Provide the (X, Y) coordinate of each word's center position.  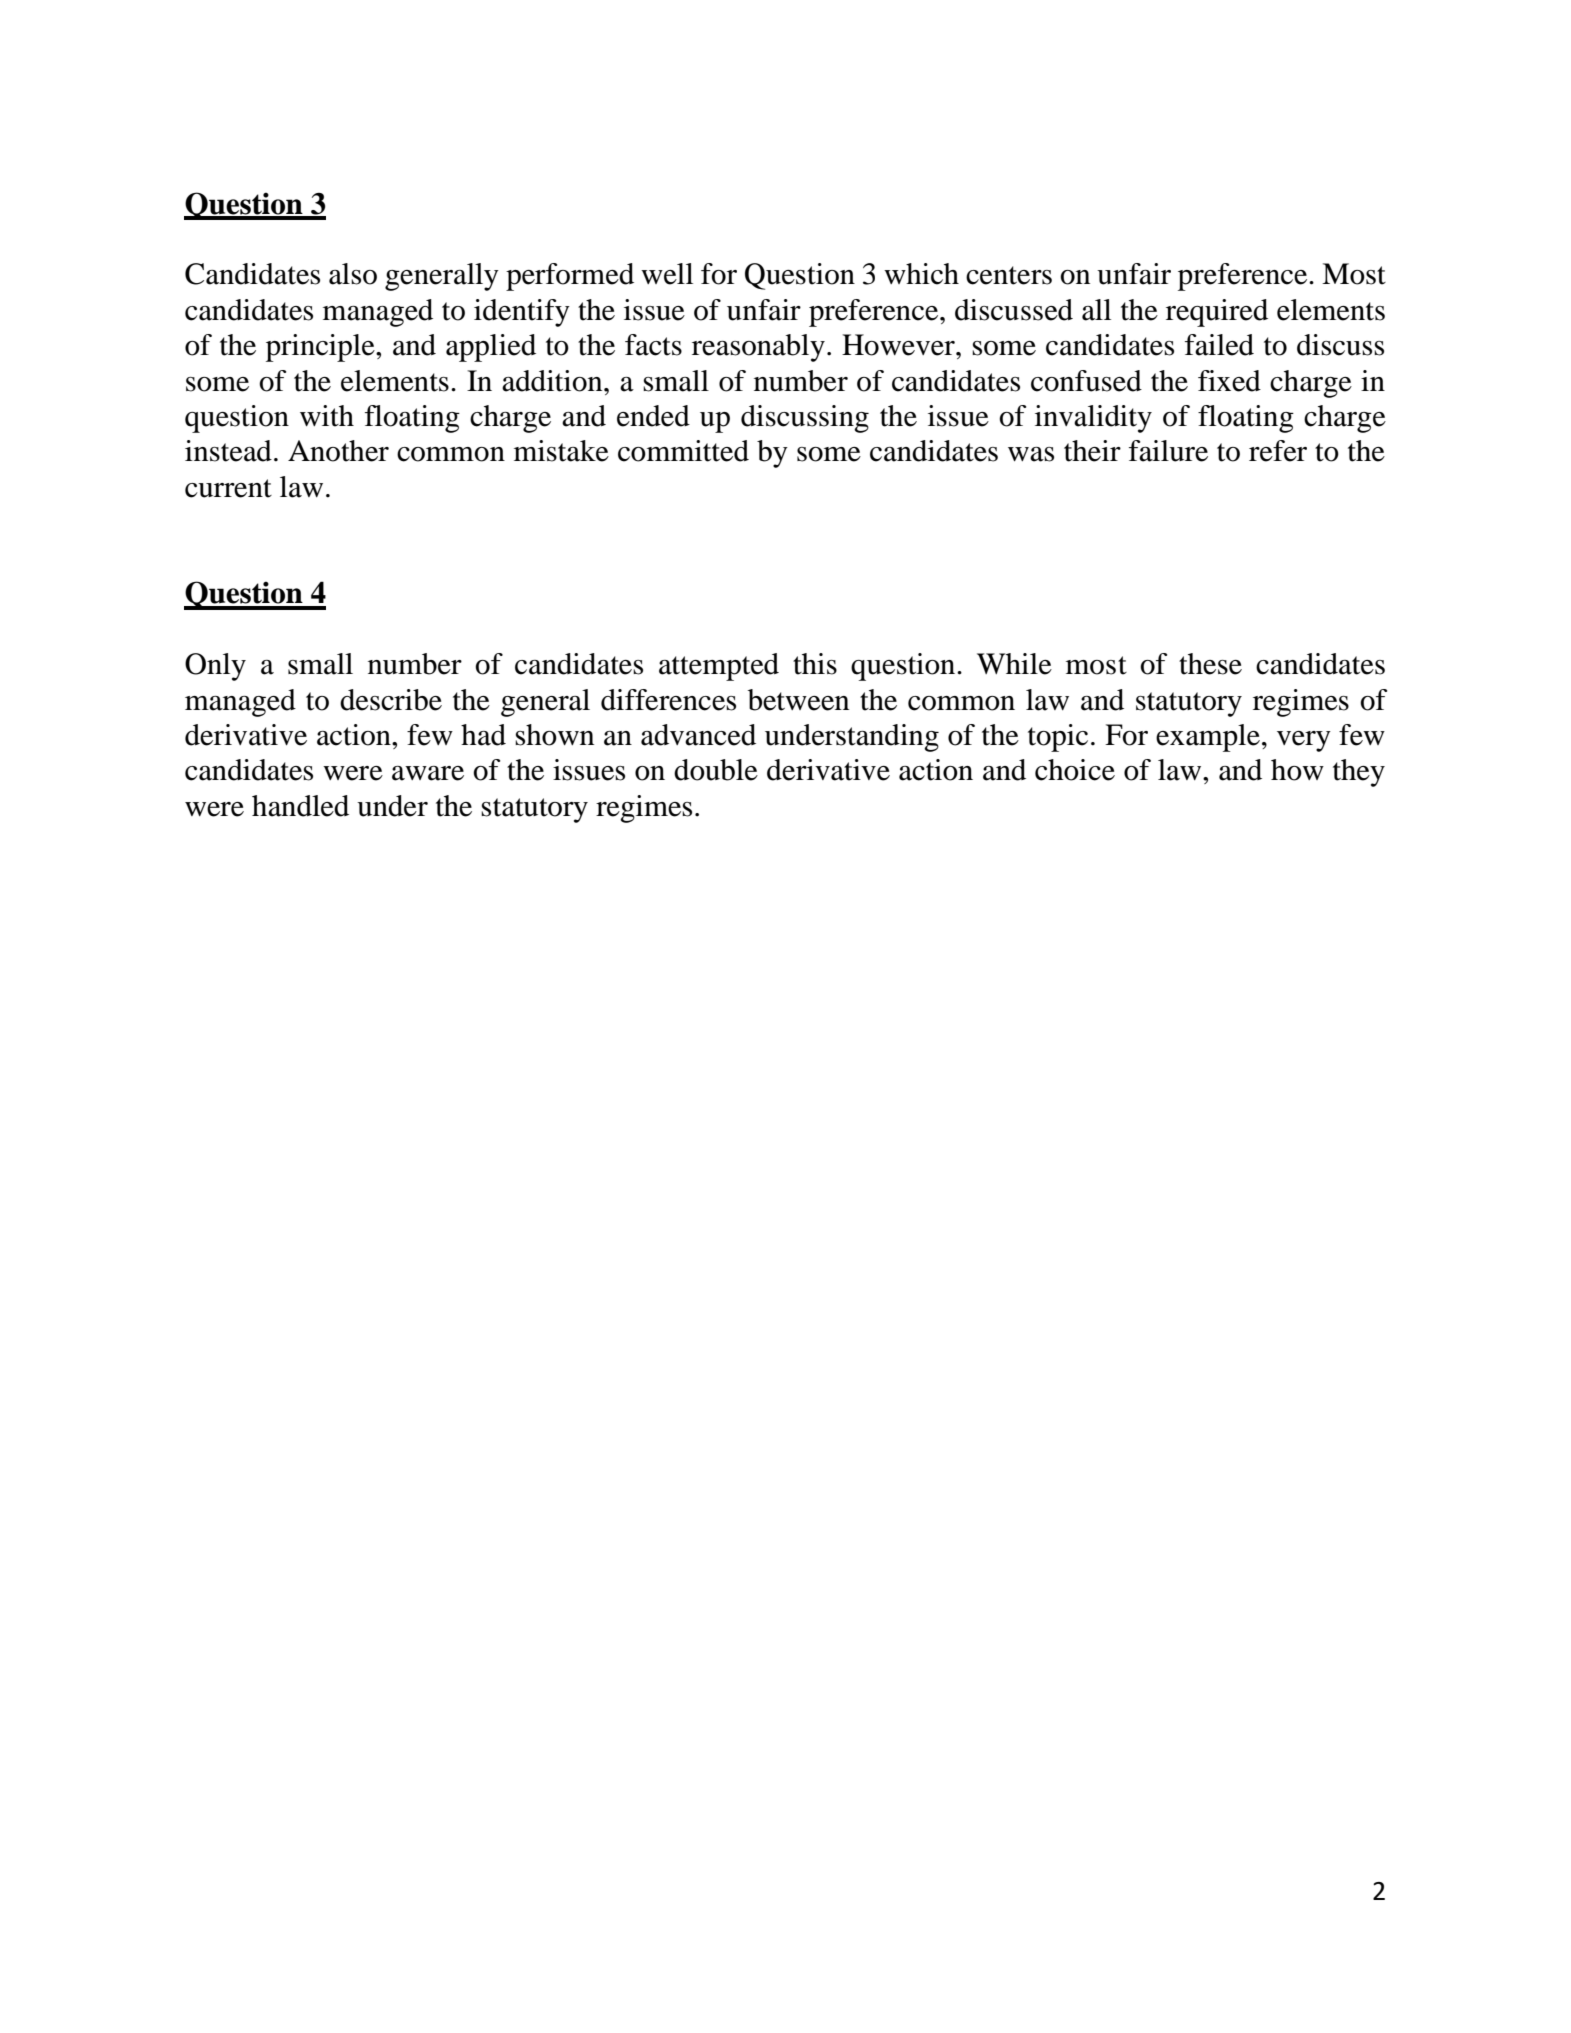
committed (683, 451)
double (716, 770)
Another (338, 451)
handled (300, 806)
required (1217, 313)
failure (1168, 451)
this (815, 664)
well (667, 274)
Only (215, 667)
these (1210, 664)
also (353, 274)
